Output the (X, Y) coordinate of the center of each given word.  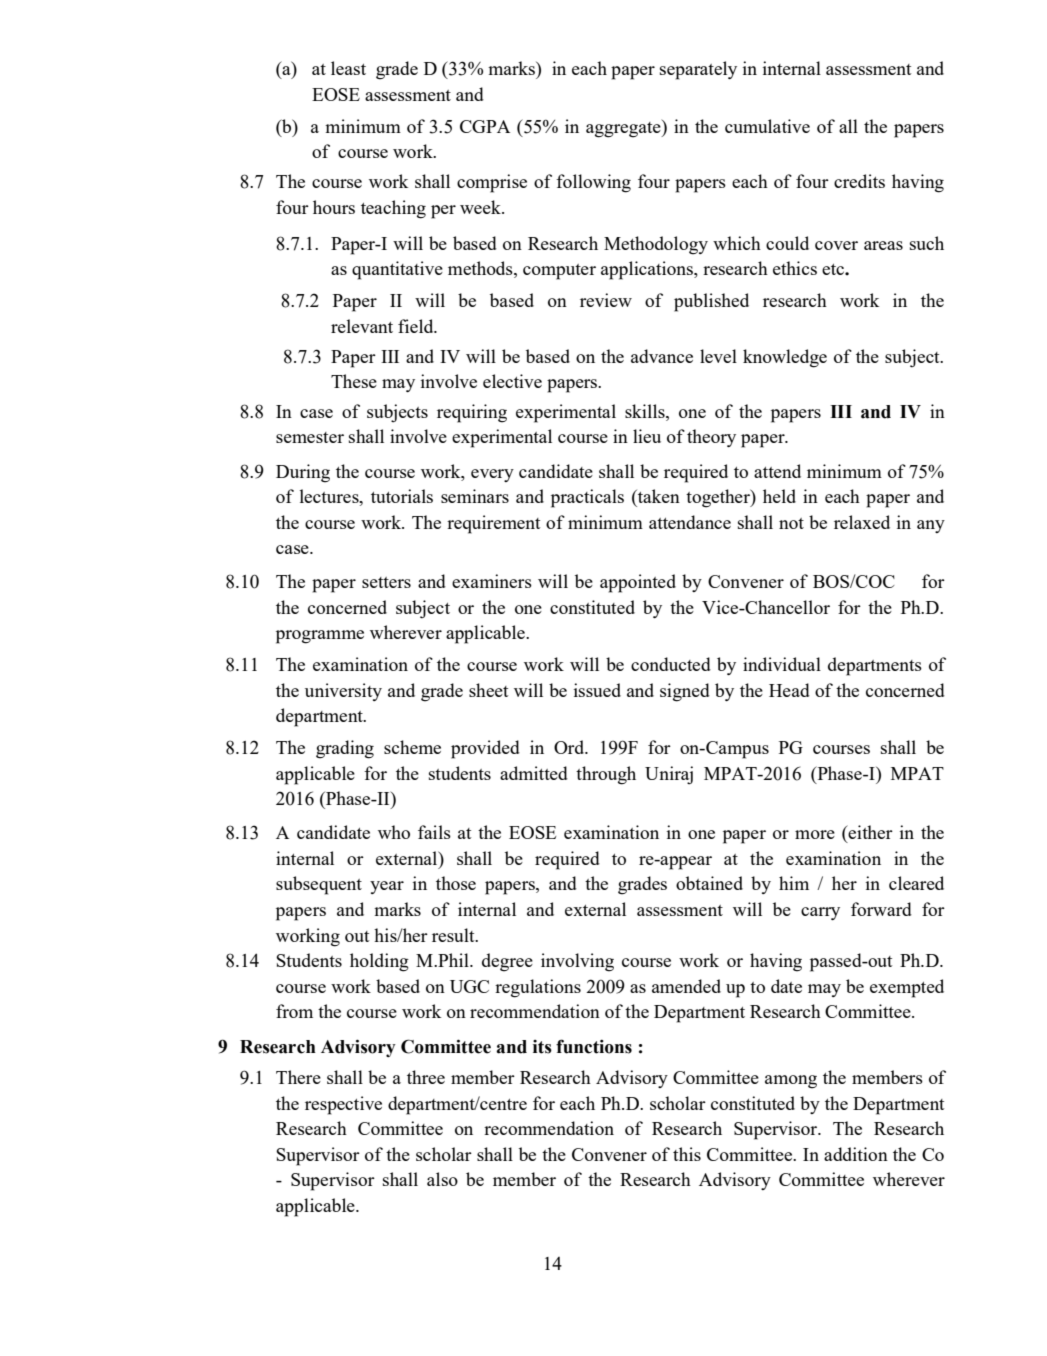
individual (782, 664)
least (348, 68)
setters (386, 582)
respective (343, 1105)
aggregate (624, 128)
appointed (638, 583)
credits (859, 181)
